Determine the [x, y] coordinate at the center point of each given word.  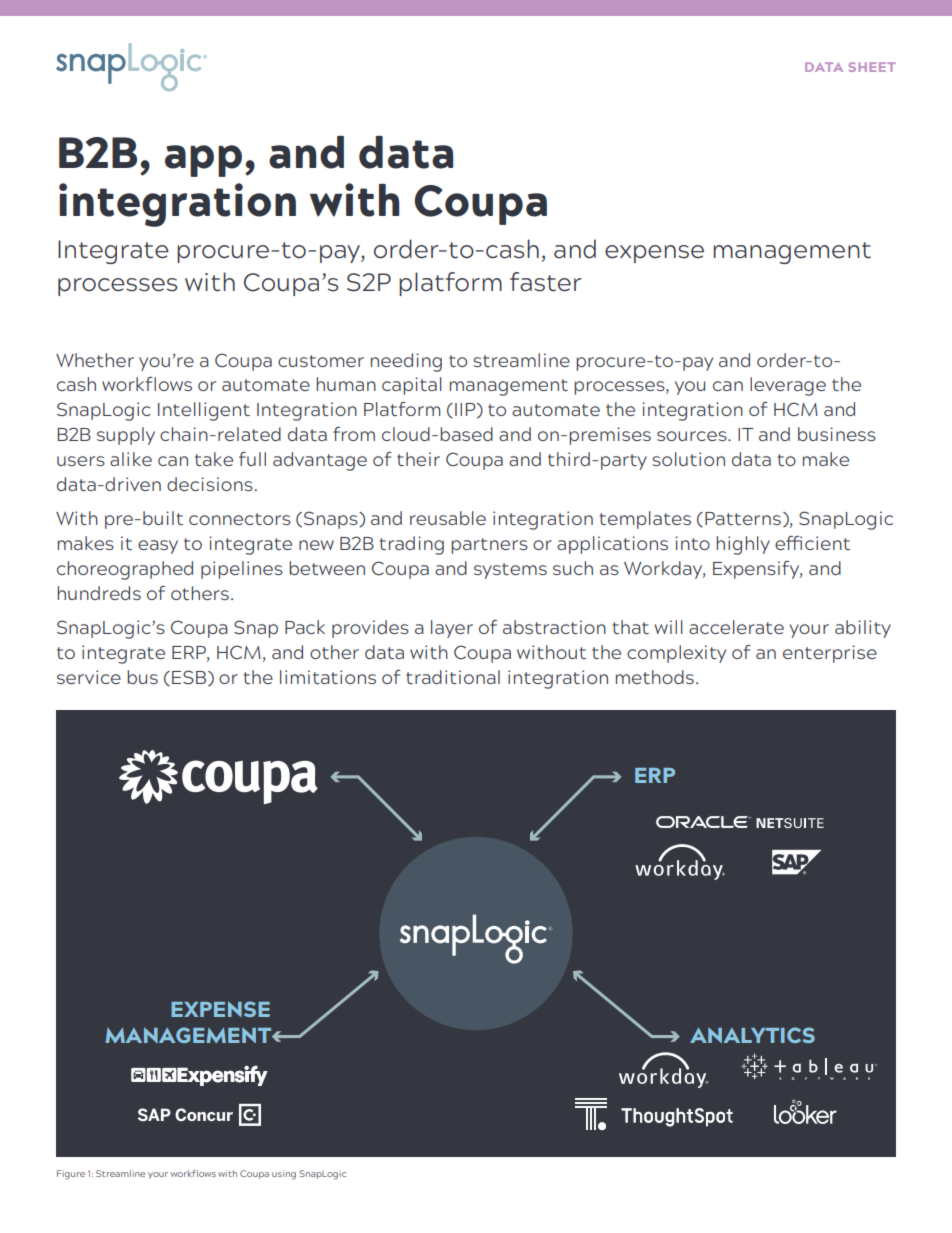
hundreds [99, 593]
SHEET [872, 67]
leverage [788, 386]
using [284, 1175]
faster [546, 282]
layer [452, 629]
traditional [453, 677]
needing [406, 362]
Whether [95, 360]
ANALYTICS [752, 1035]
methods [655, 677]
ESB [189, 677]
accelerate [736, 627]
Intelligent [204, 411]
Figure [71, 1175]
